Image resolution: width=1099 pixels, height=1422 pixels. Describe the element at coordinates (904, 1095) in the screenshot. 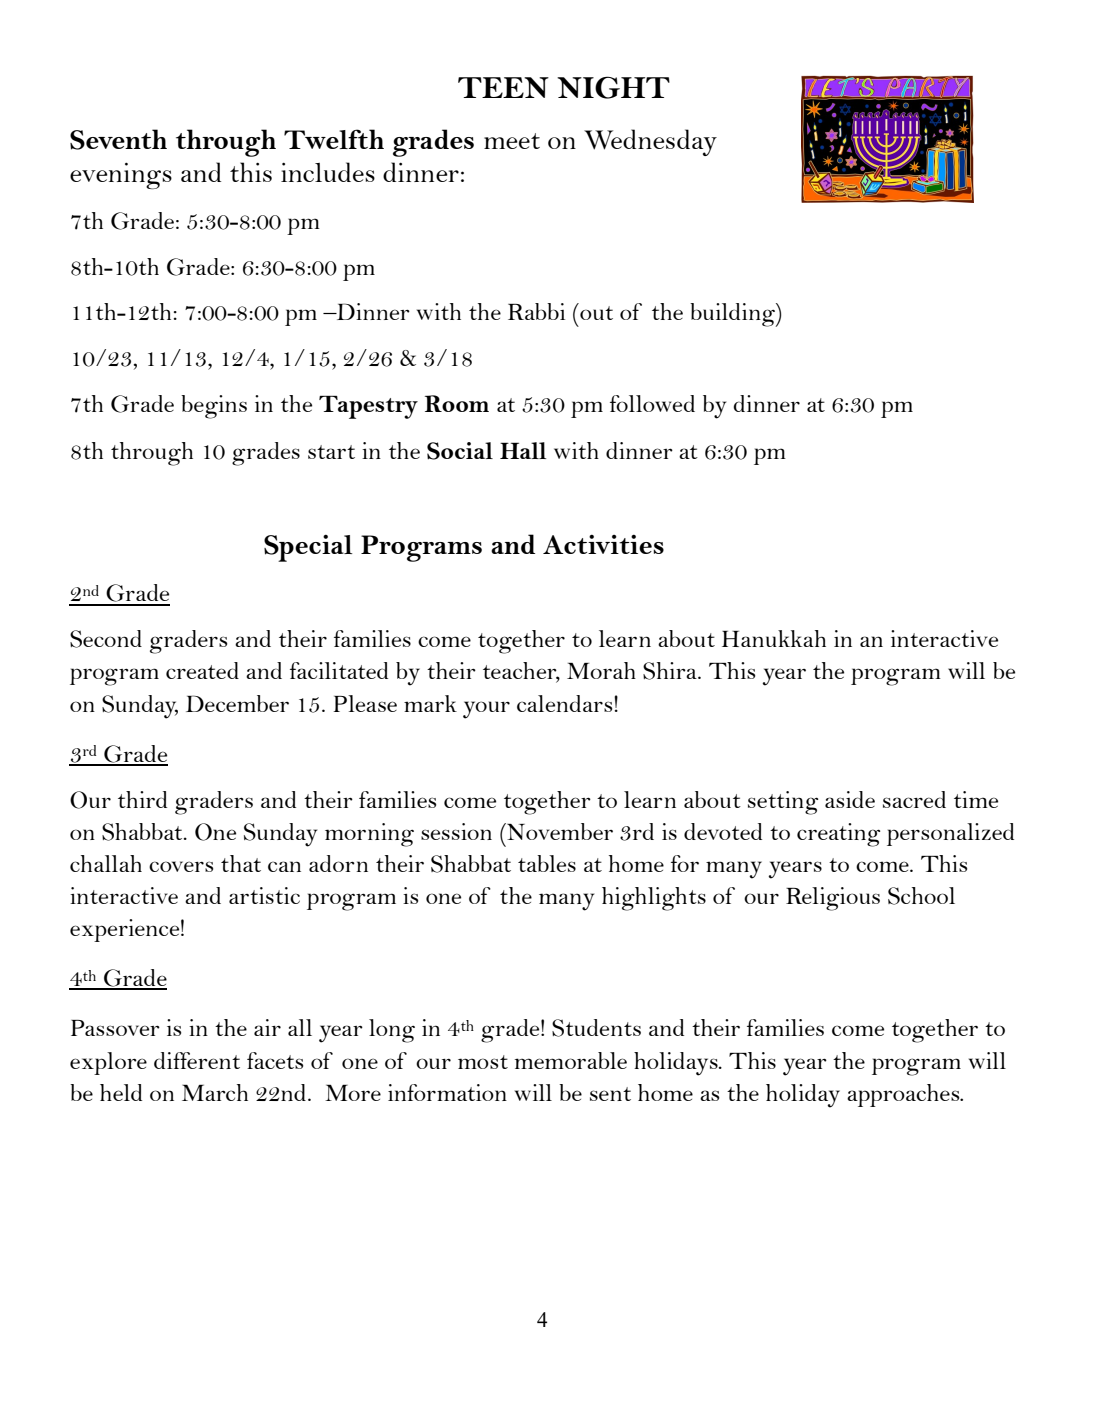

I see `approaches` at that location.
